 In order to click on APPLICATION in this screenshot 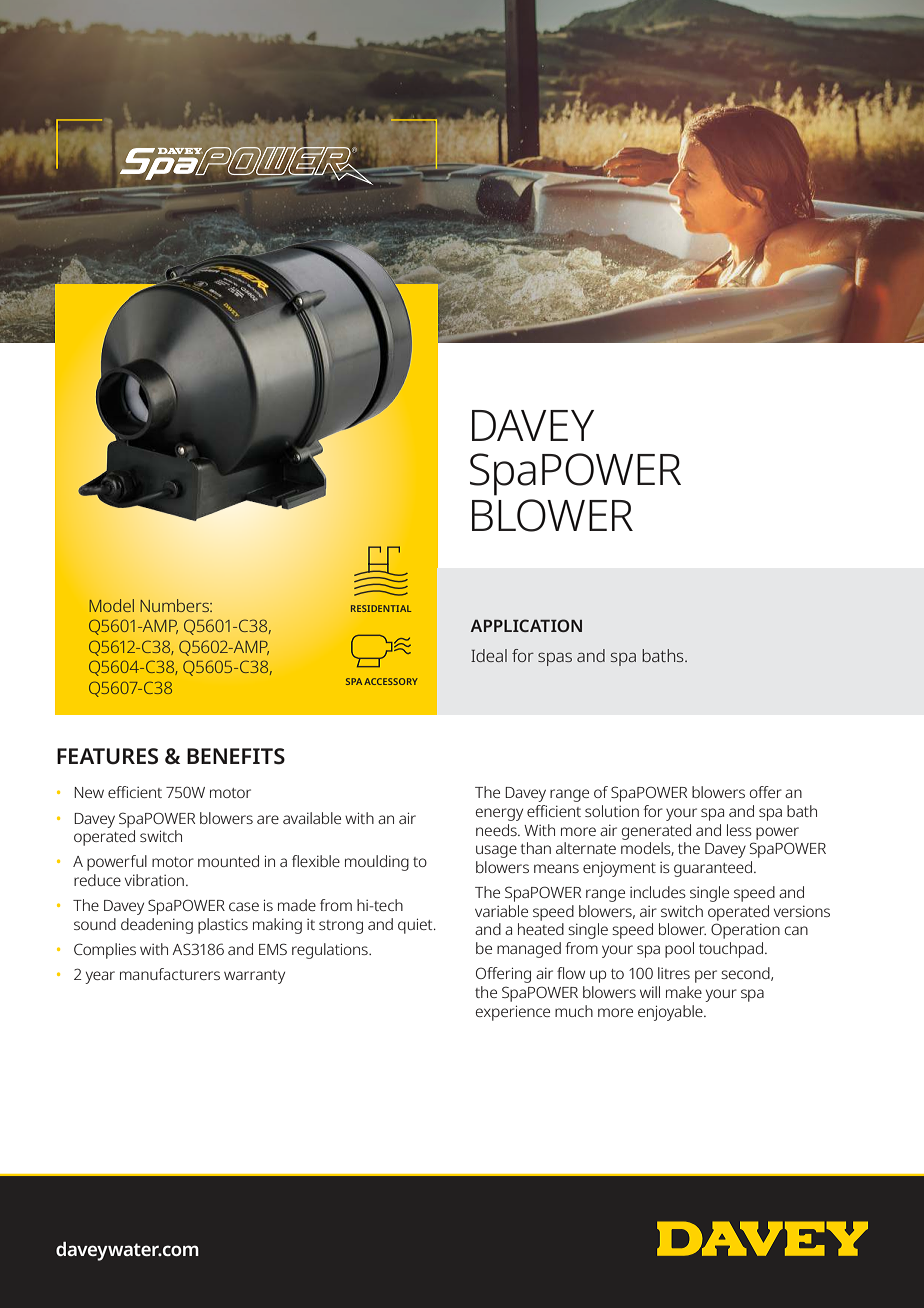, I will do `click(526, 625)`.
